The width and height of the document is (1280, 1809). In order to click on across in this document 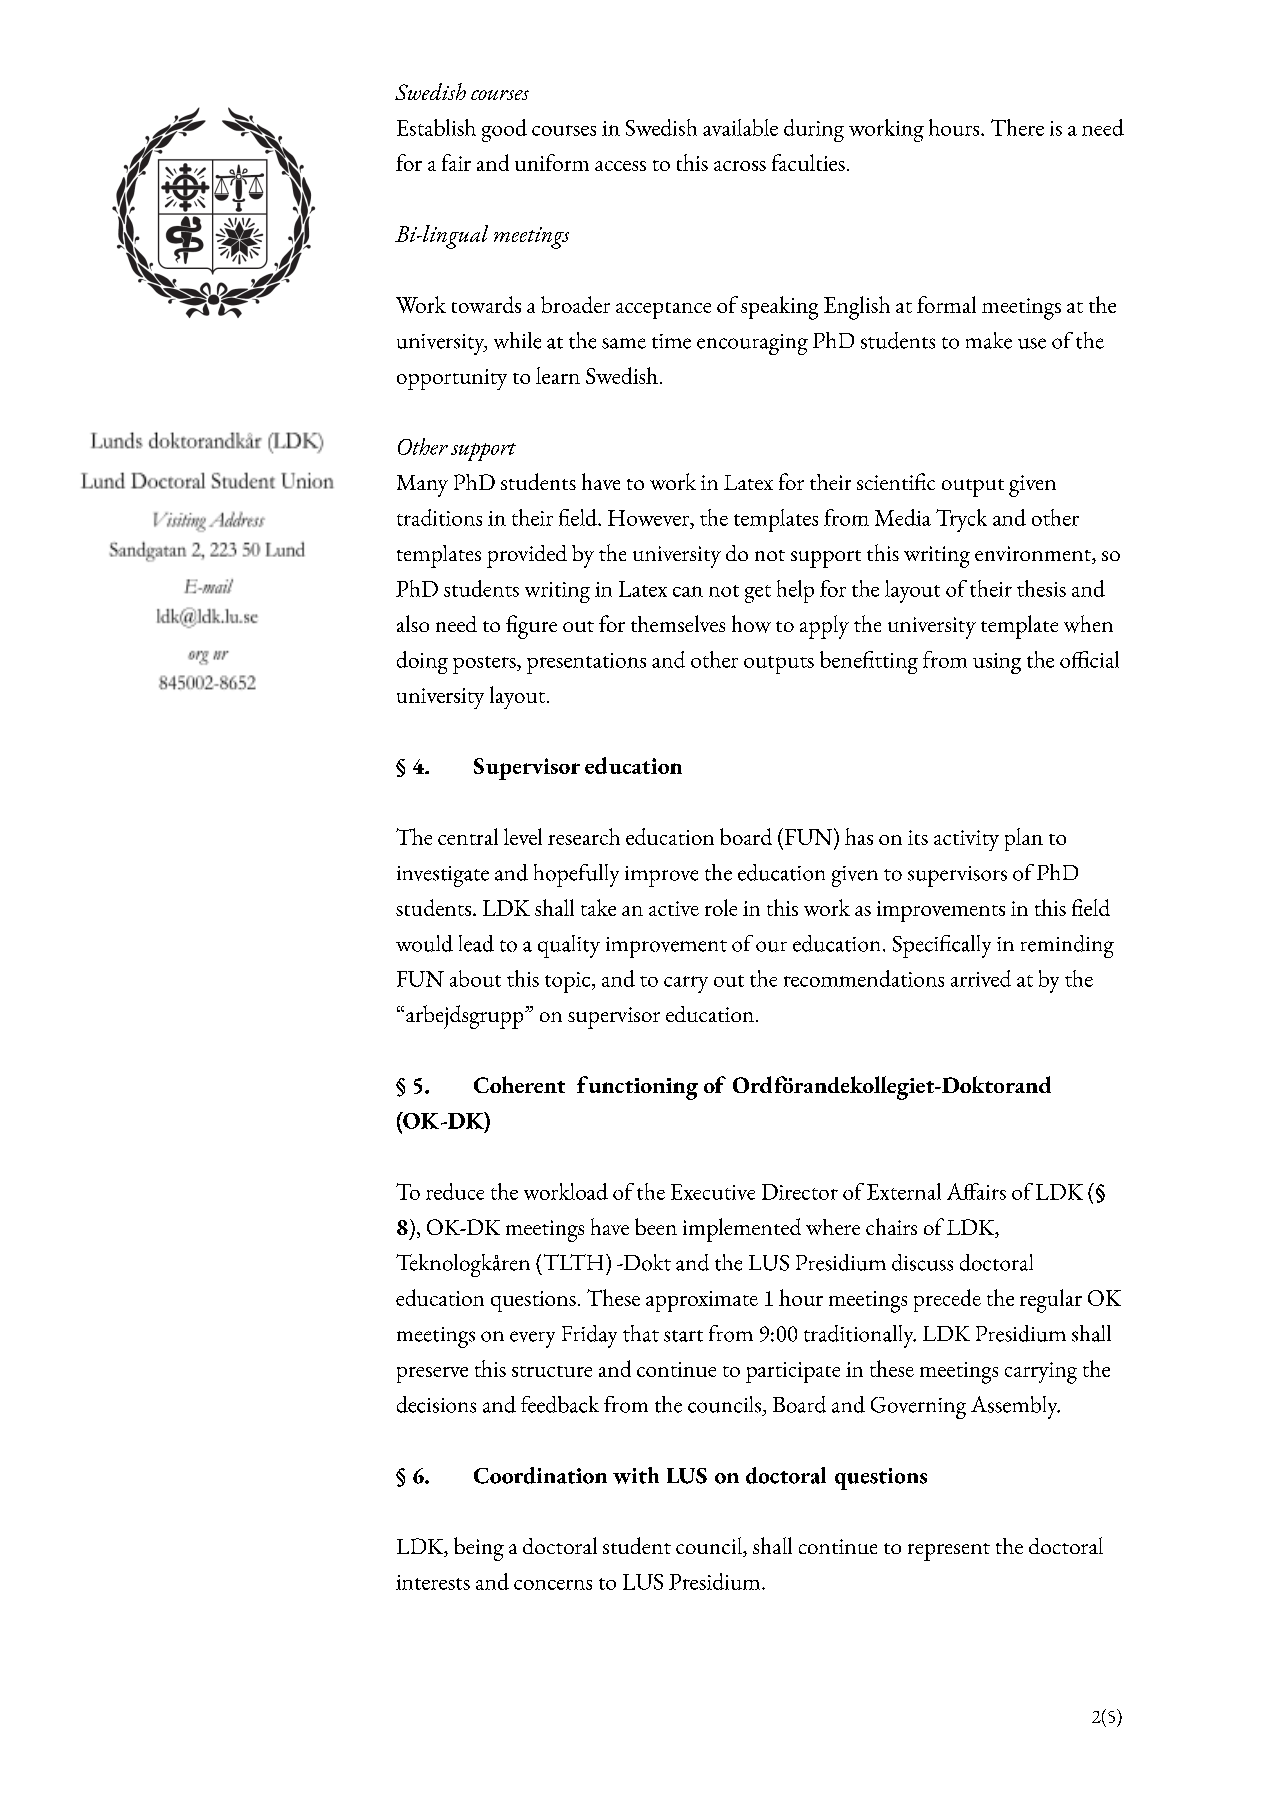, I will do `click(740, 166)`.
